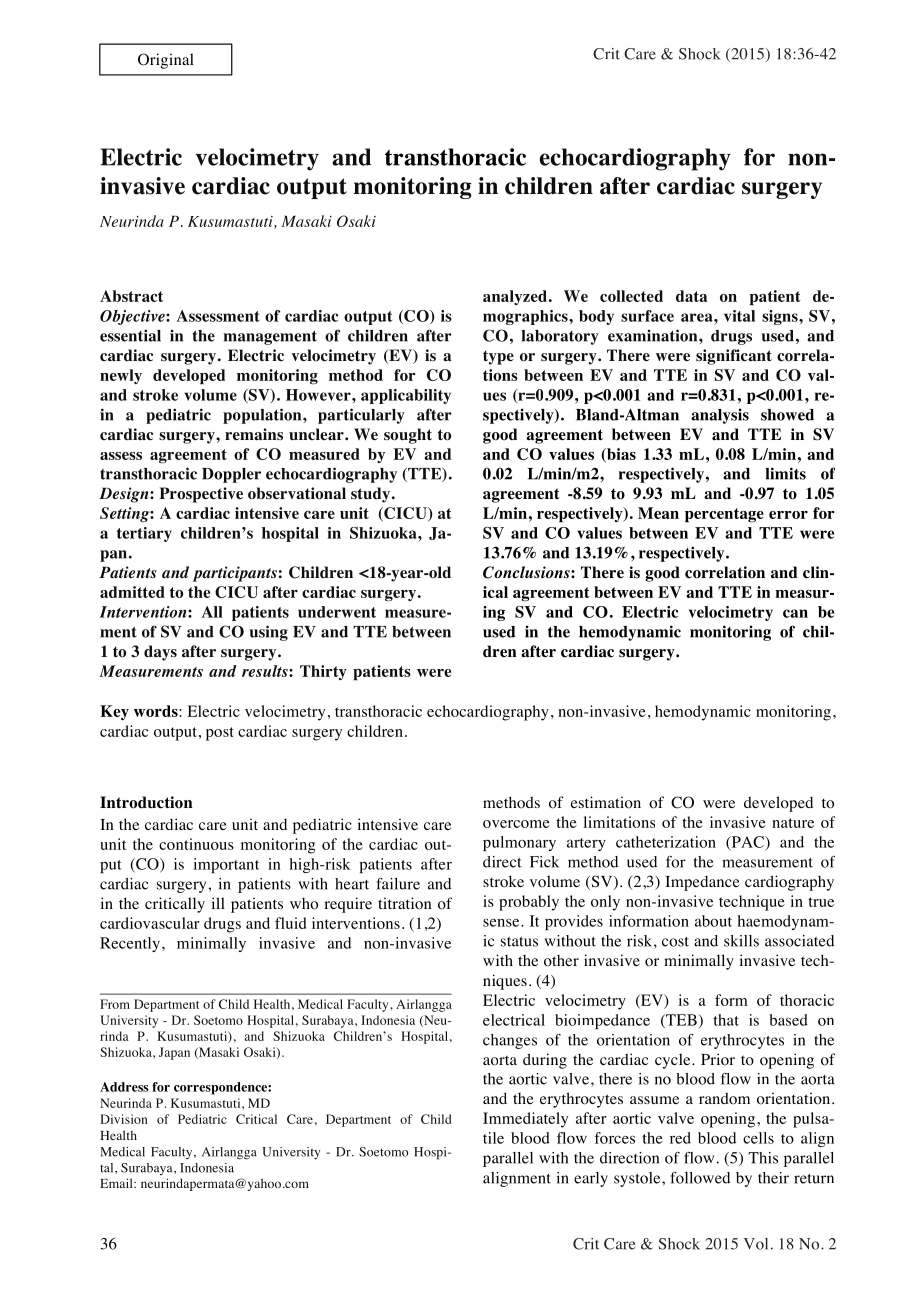 The height and width of the image is (1308, 924). What do you see at coordinates (525, 1120) in the image?
I see `Immediately` at bounding box center [525, 1120].
